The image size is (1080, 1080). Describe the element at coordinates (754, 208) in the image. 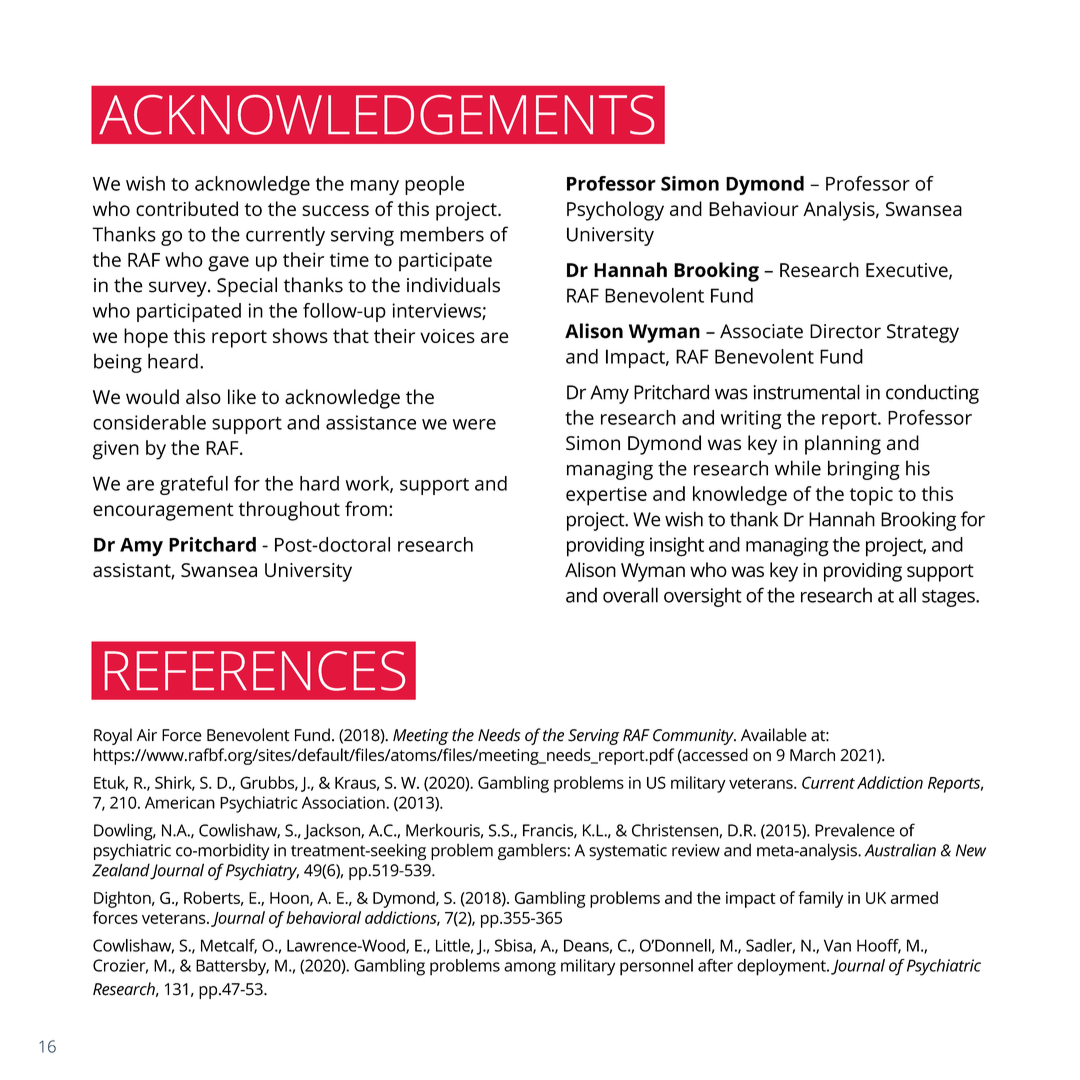

I see `Behaviour` at that location.
